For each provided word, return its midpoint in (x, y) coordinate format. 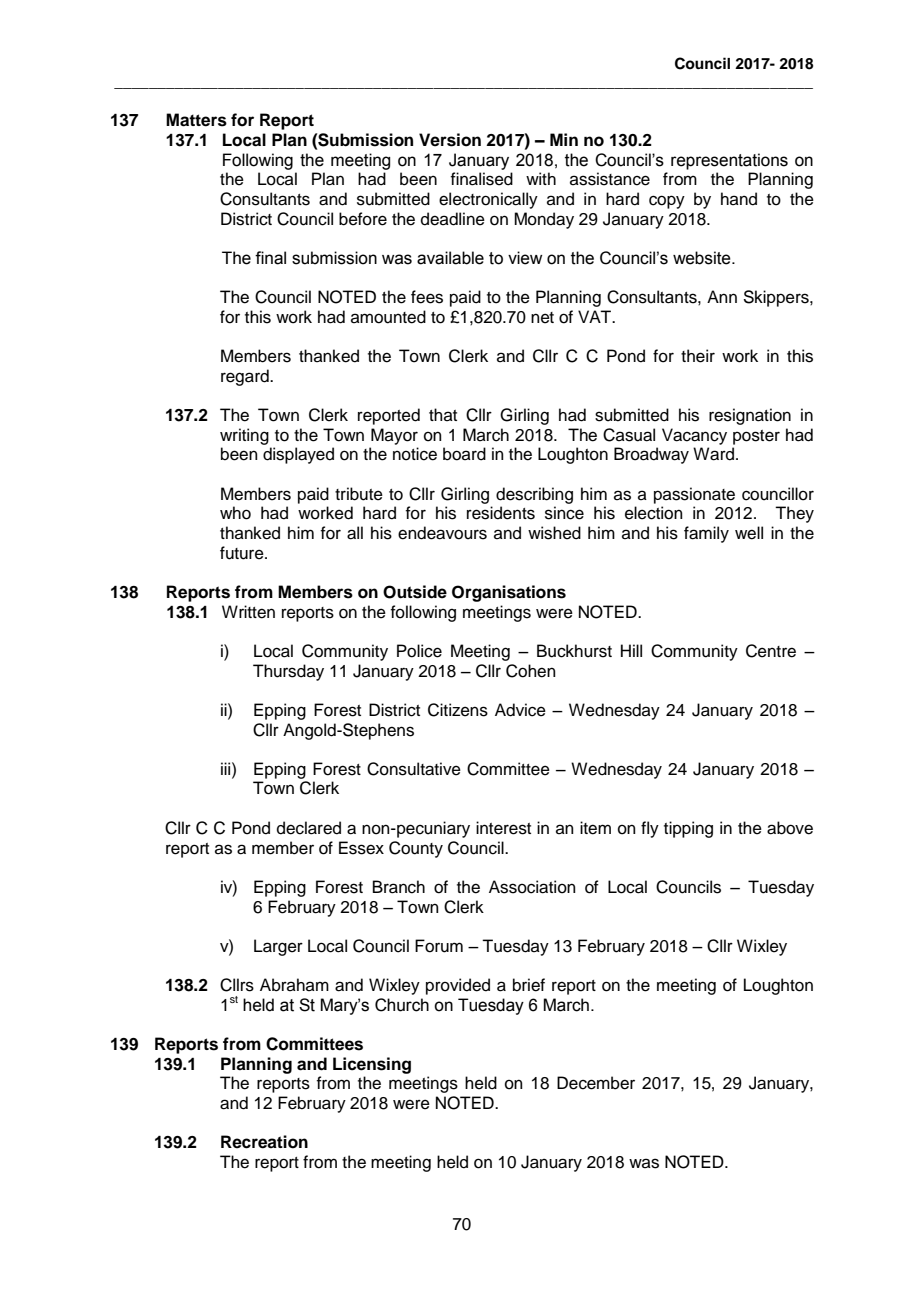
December (596, 1083)
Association (532, 887)
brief (529, 985)
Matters (196, 120)
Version (450, 140)
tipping (688, 829)
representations (729, 161)
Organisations (509, 593)
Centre (771, 651)
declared (309, 828)
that (443, 414)
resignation (750, 416)
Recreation (264, 1142)
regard (246, 377)
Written (248, 612)
